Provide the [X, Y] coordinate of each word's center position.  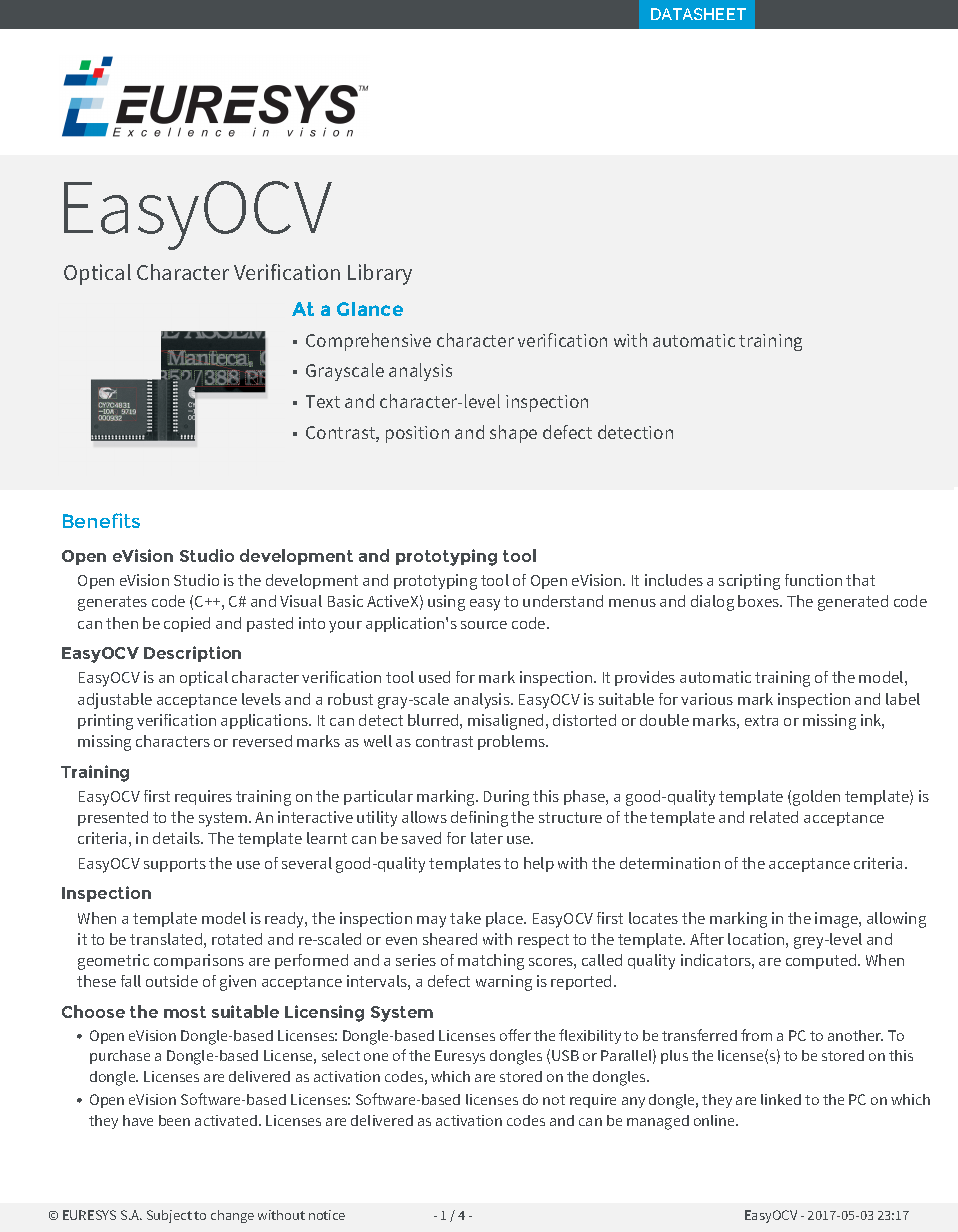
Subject [169, 1216]
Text [323, 401]
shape [513, 434]
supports [175, 865]
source [484, 625]
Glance [370, 309]
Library [380, 274]
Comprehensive [368, 342]
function [813, 580]
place [506, 919]
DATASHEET [698, 14]
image [837, 920]
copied [187, 624]
